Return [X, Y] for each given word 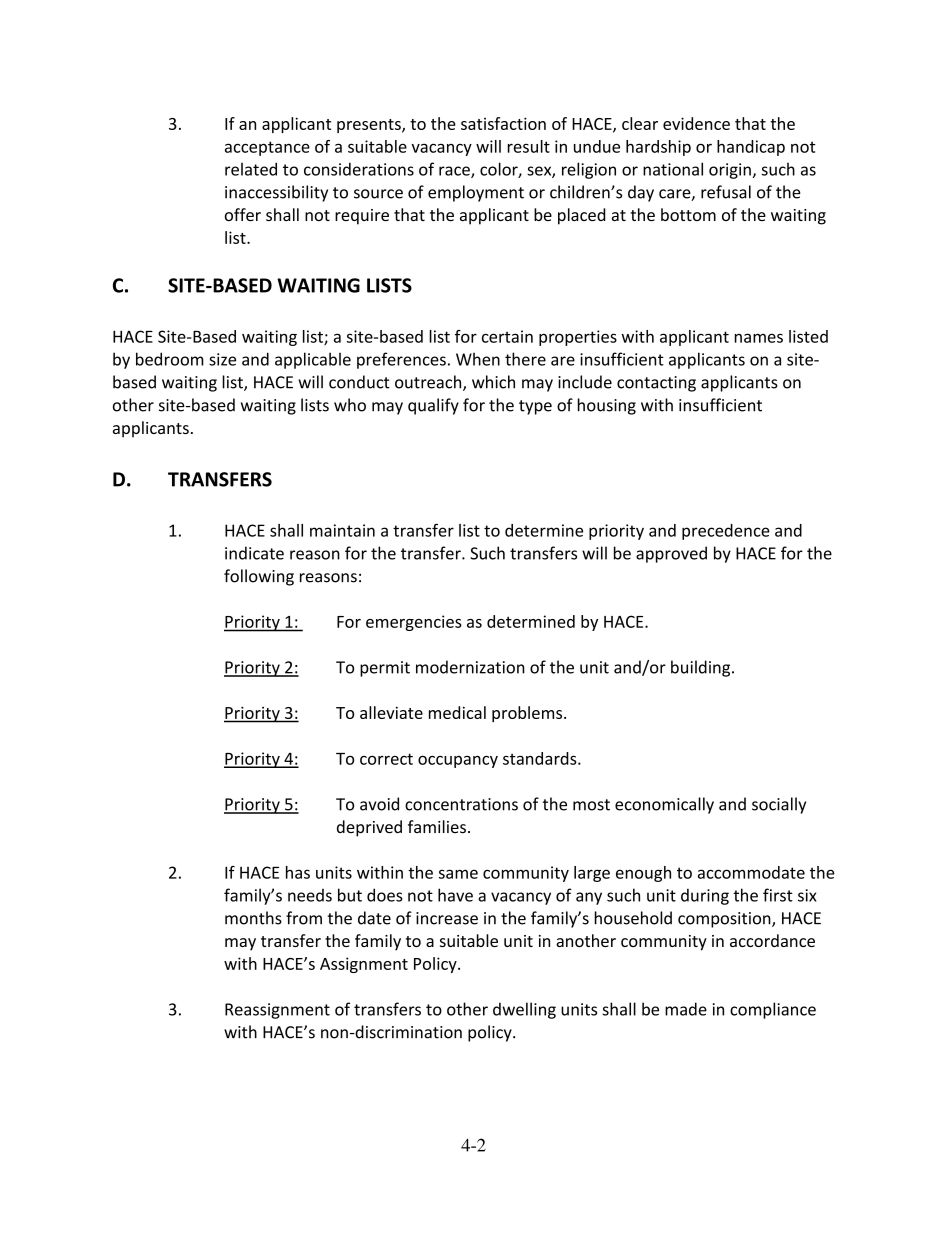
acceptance [267, 148]
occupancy [458, 761]
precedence [726, 532]
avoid [379, 804]
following [259, 577]
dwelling [524, 1010]
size [222, 359]
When [478, 359]
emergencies [414, 623]
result [529, 146]
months [253, 918]
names [758, 338]
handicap [751, 148]
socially [779, 805]
